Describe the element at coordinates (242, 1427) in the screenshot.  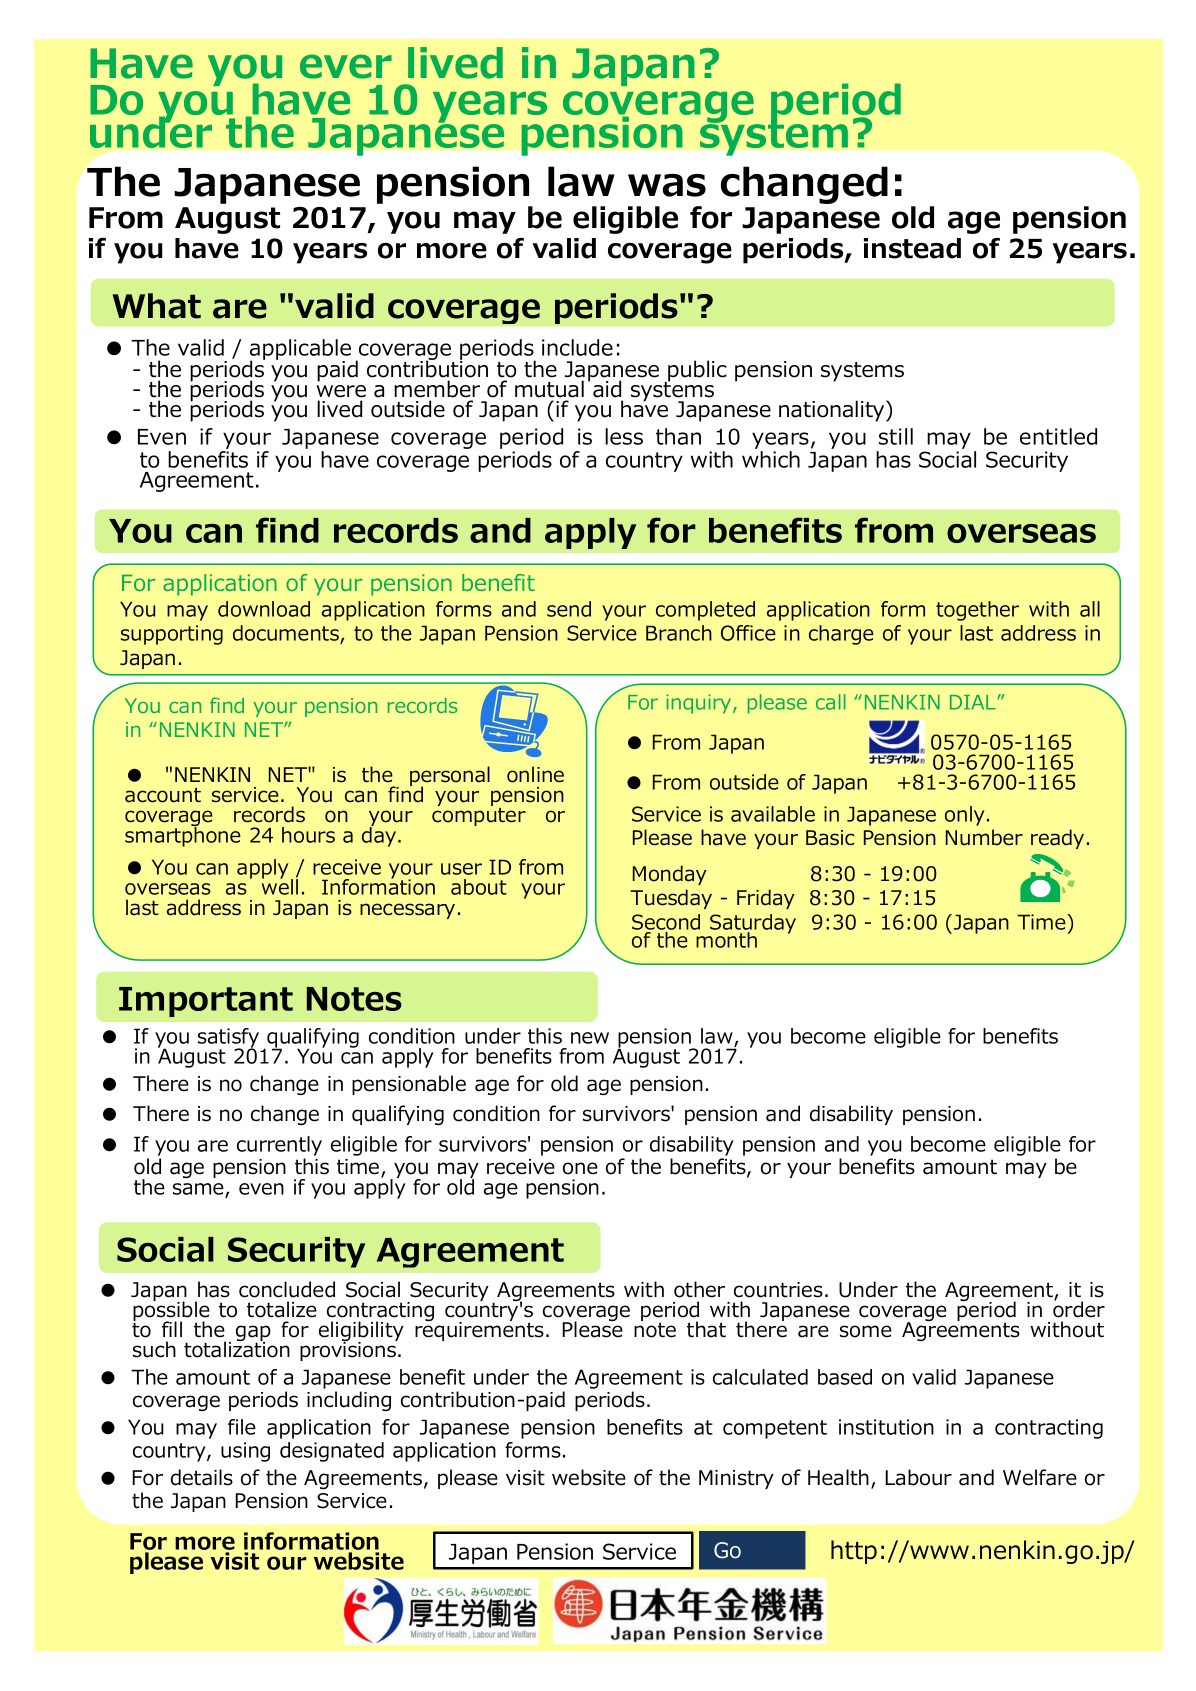
I see `file` at that location.
